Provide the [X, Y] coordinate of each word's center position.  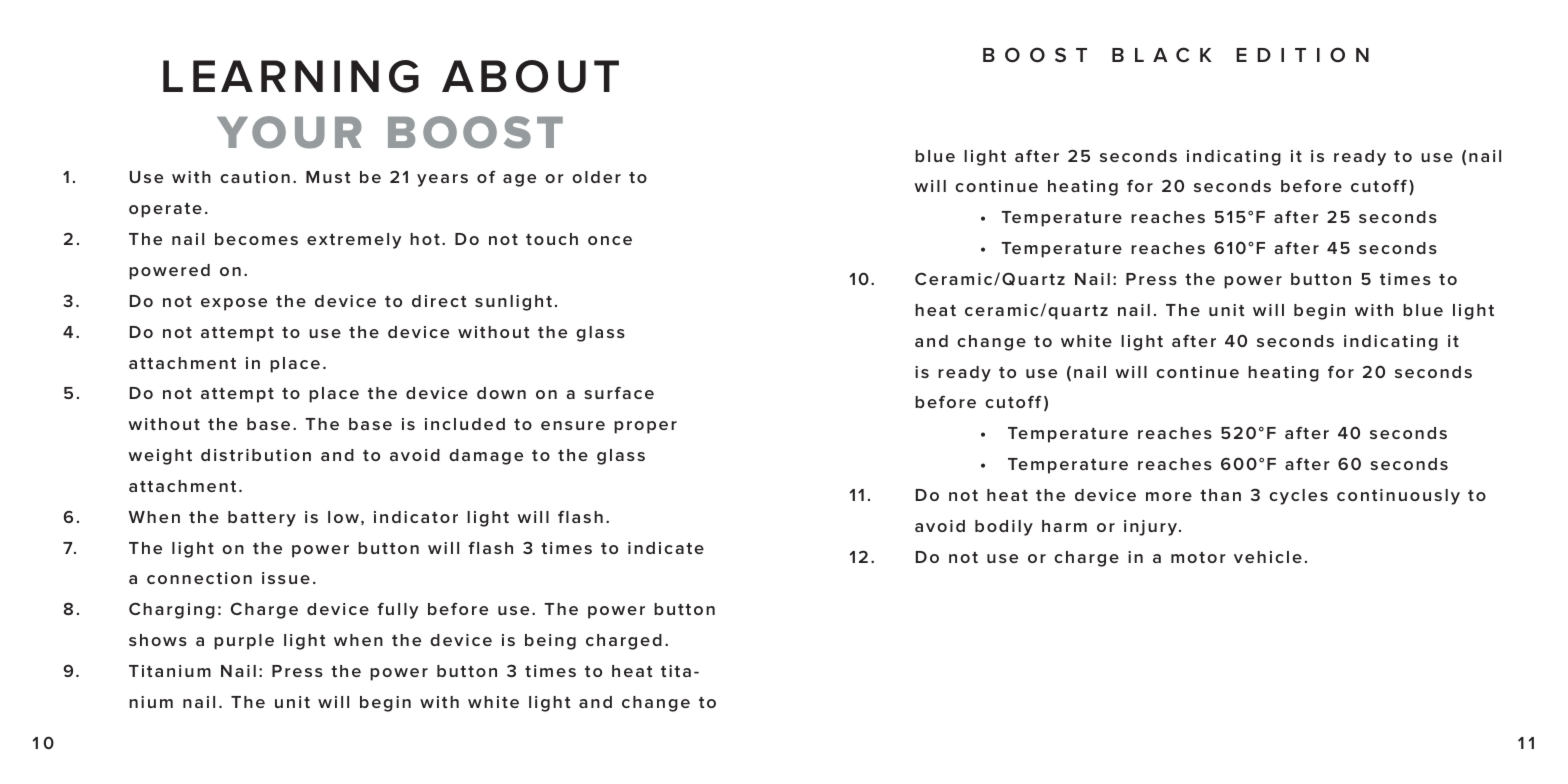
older [596, 177]
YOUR [289, 132]
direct [439, 301]
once [610, 240]
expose [234, 304]
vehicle [1268, 557]
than [1220, 495]
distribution [256, 455]
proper [645, 427]
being [550, 642]
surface [619, 393]
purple [244, 642]
